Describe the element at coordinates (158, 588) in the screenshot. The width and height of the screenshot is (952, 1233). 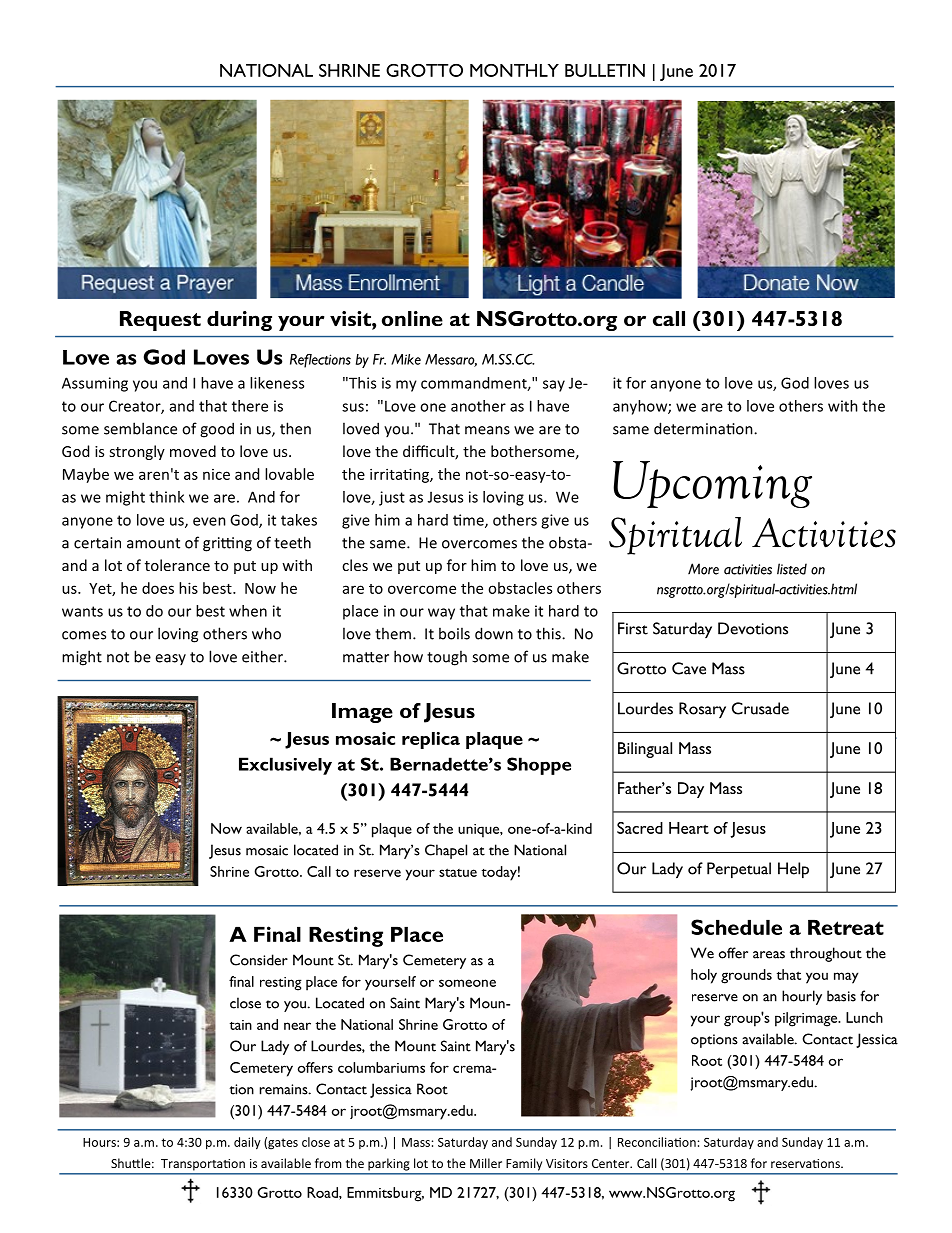
I see `does` at that location.
